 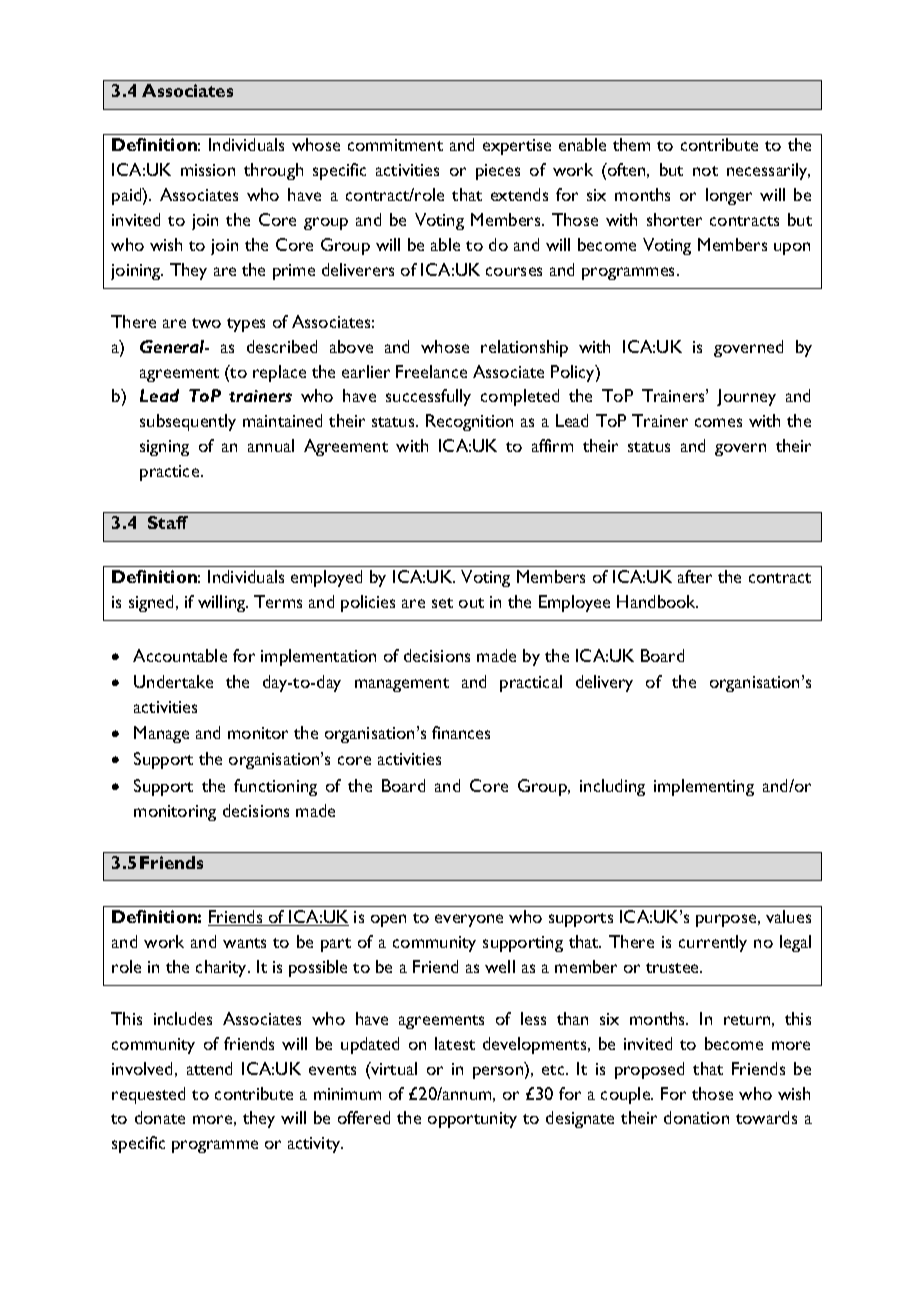 I want to click on not, so click(x=705, y=171).
